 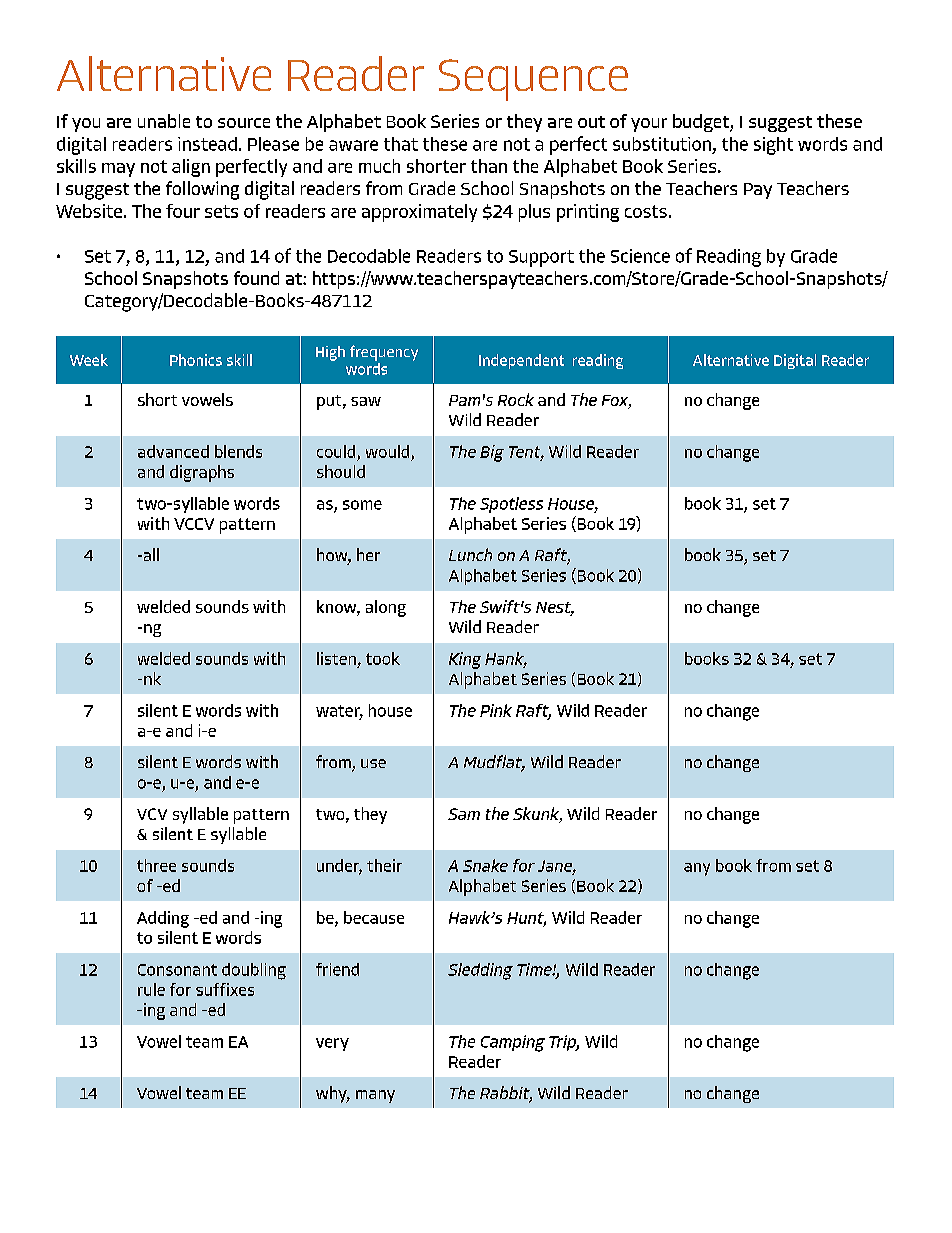 What do you see at coordinates (496, 710) in the screenshot?
I see `Pink` at bounding box center [496, 710].
